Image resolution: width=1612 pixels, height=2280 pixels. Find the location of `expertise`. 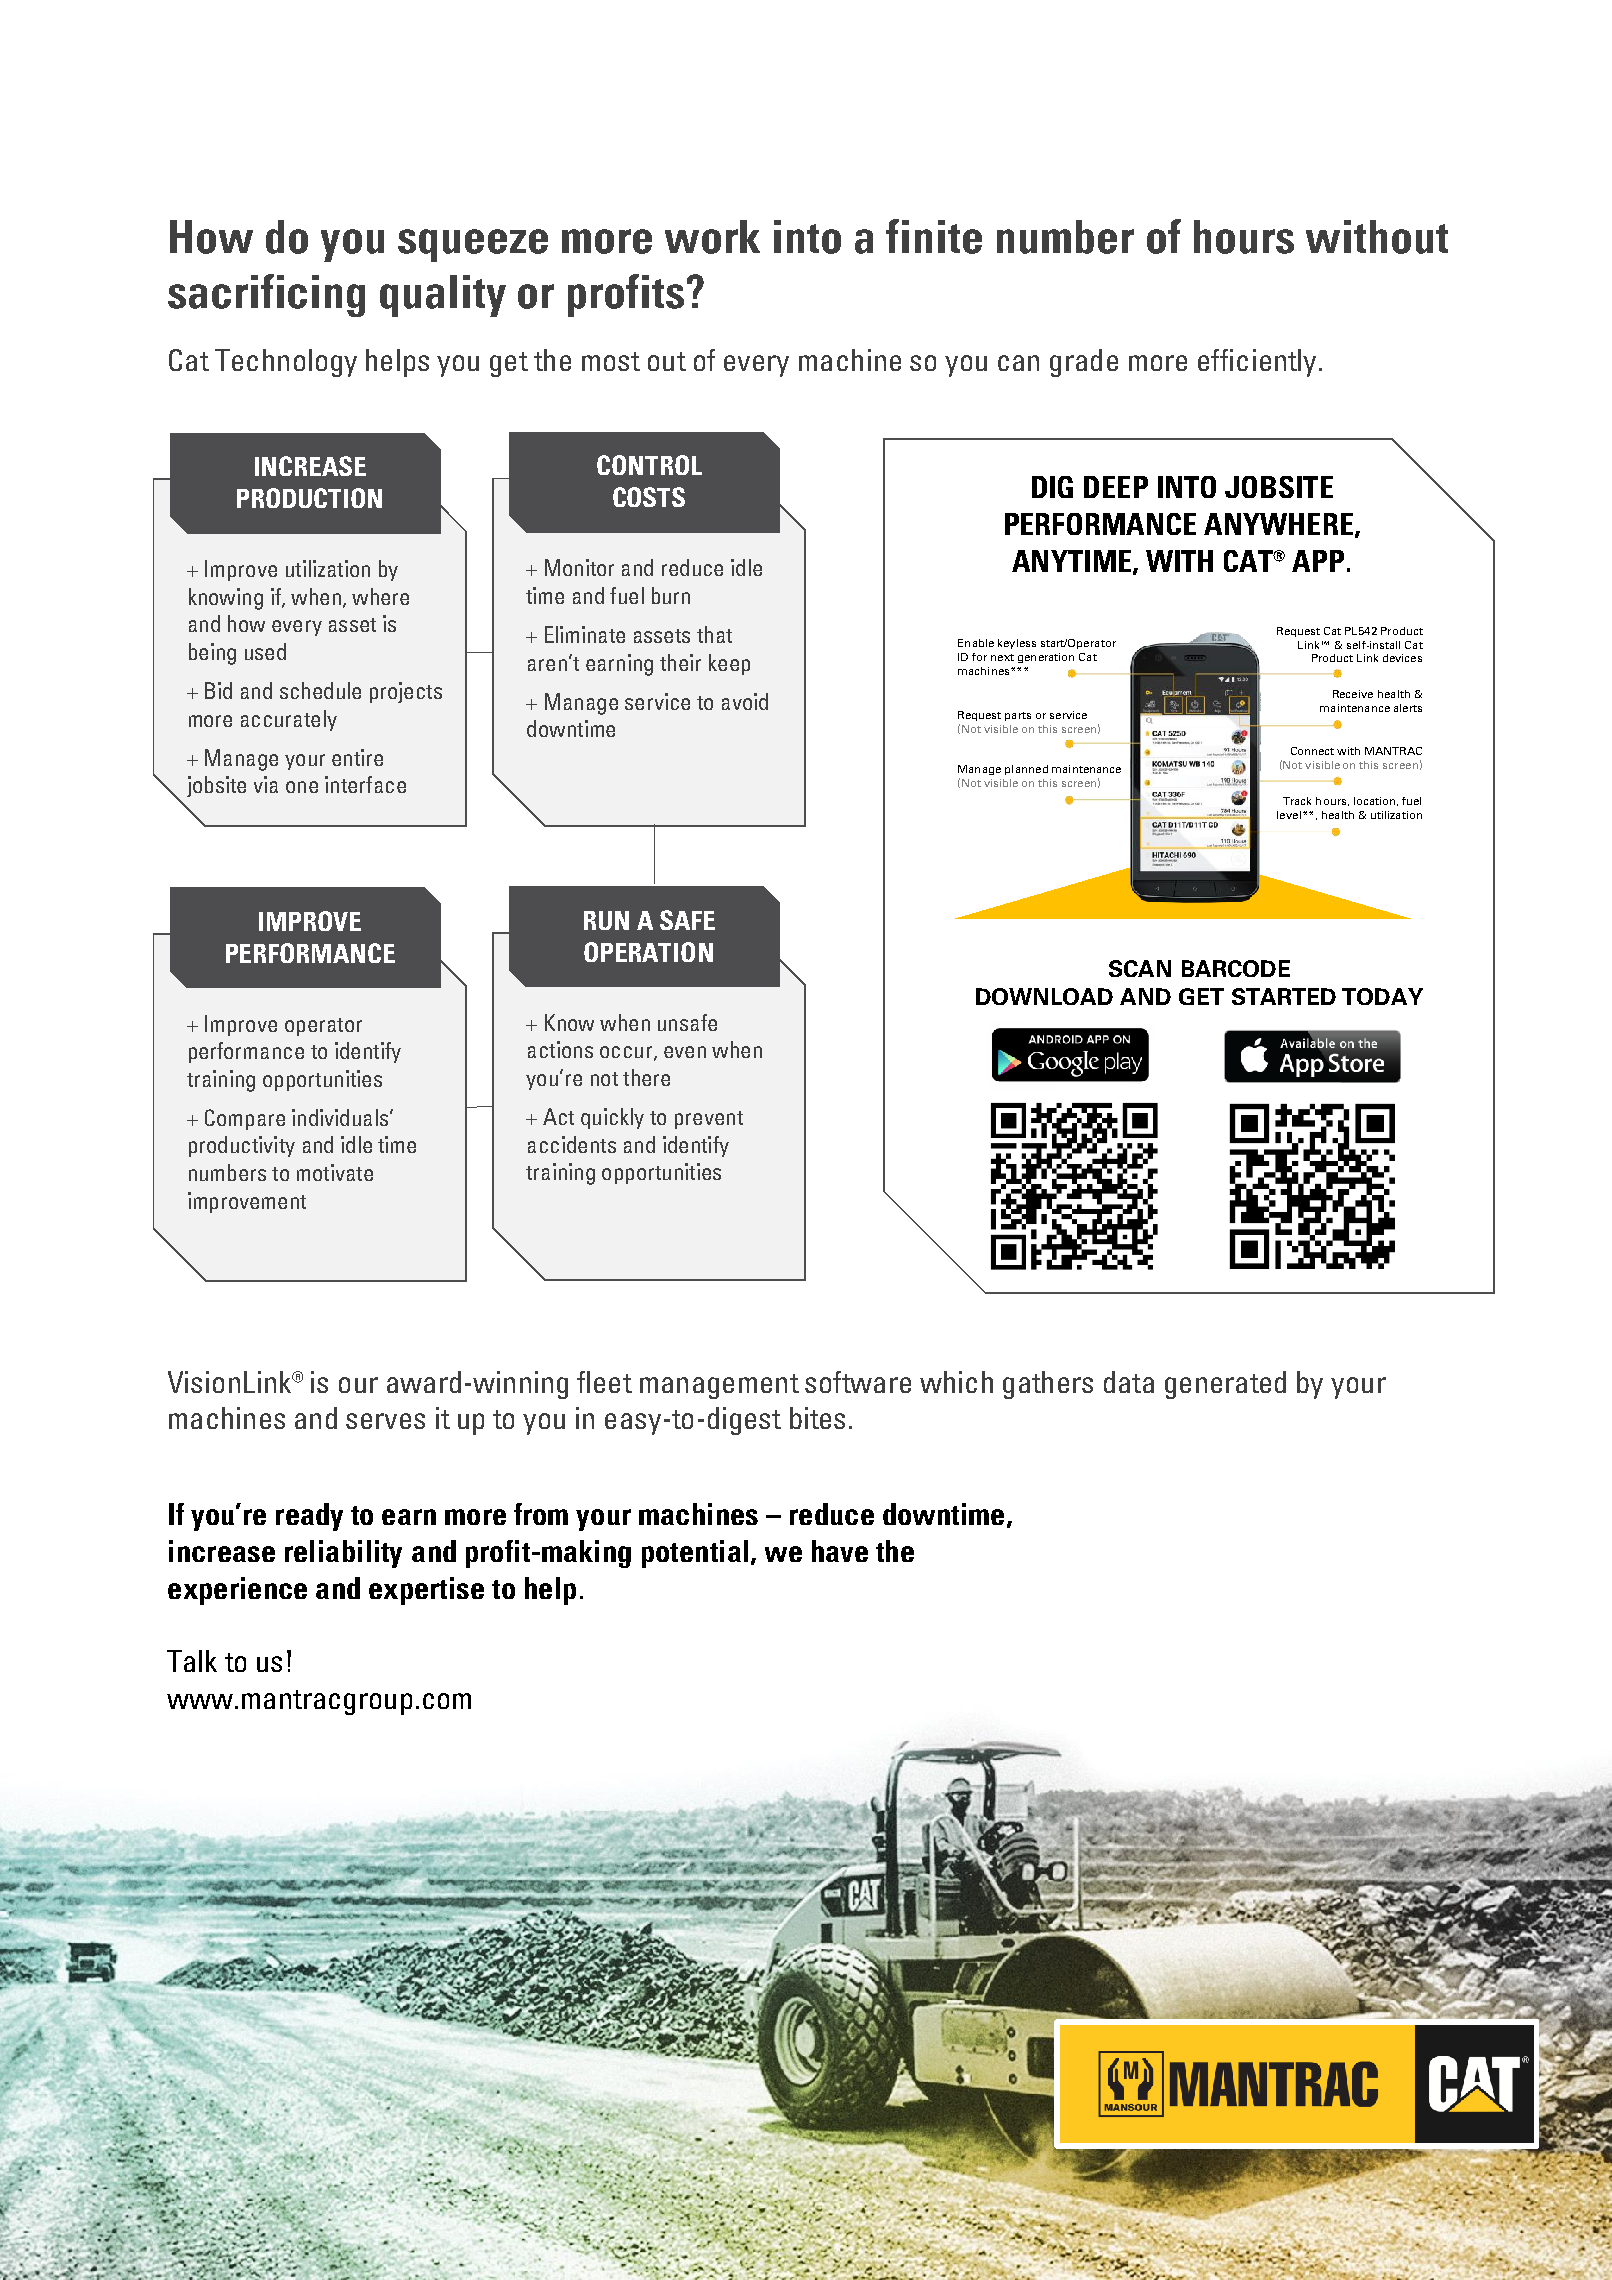

expertise is located at coordinates (426, 1591).
